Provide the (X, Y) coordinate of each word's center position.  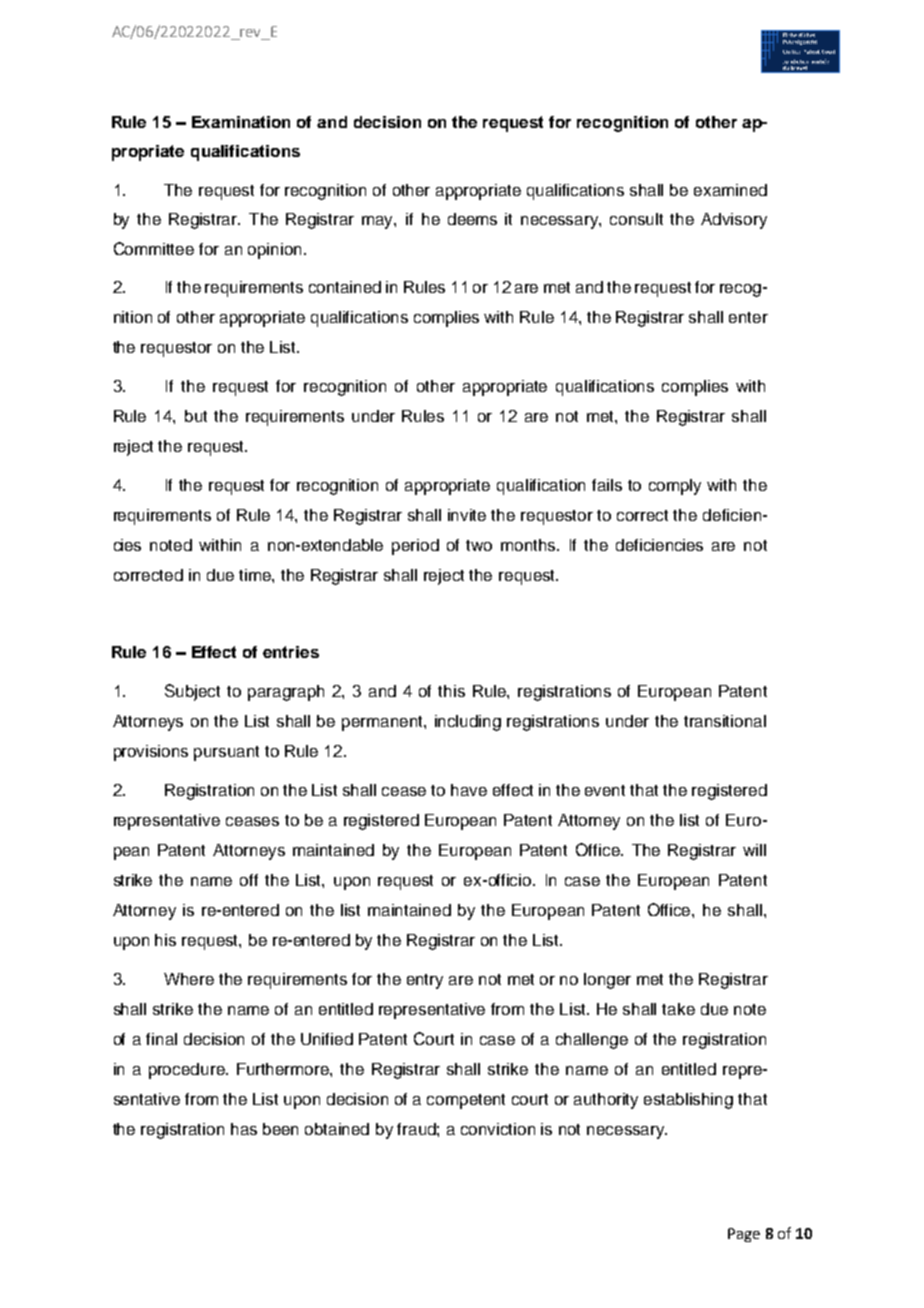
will (754, 850)
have (469, 790)
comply (675, 487)
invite (467, 515)
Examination (241, 122)
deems (472, 219)
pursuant (226, 753)
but (196, 416)
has (244, 1129)
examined (730, 190)
